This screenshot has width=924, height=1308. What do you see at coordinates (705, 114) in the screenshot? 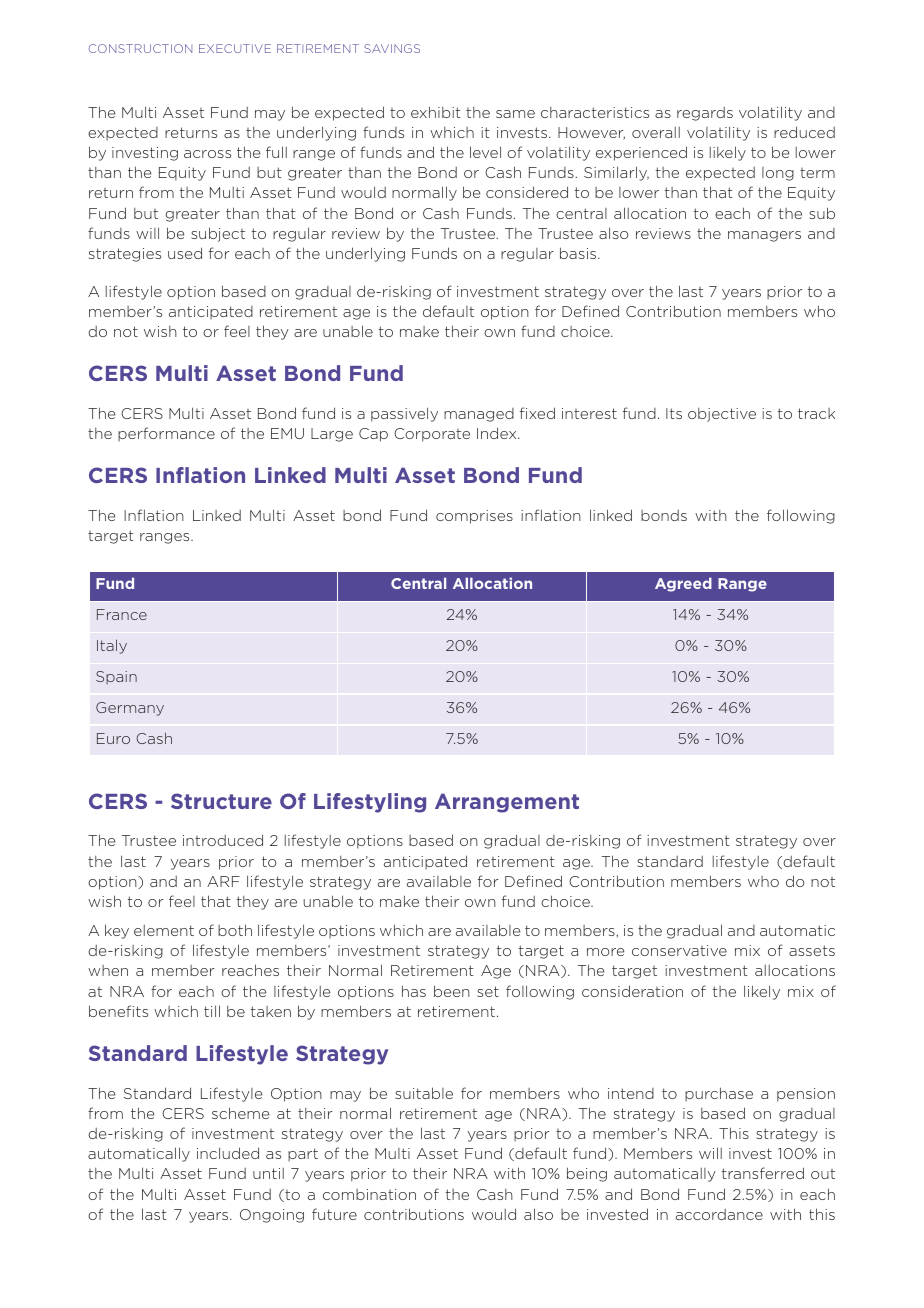
I see `regards` at bounding box center [705, 114].
